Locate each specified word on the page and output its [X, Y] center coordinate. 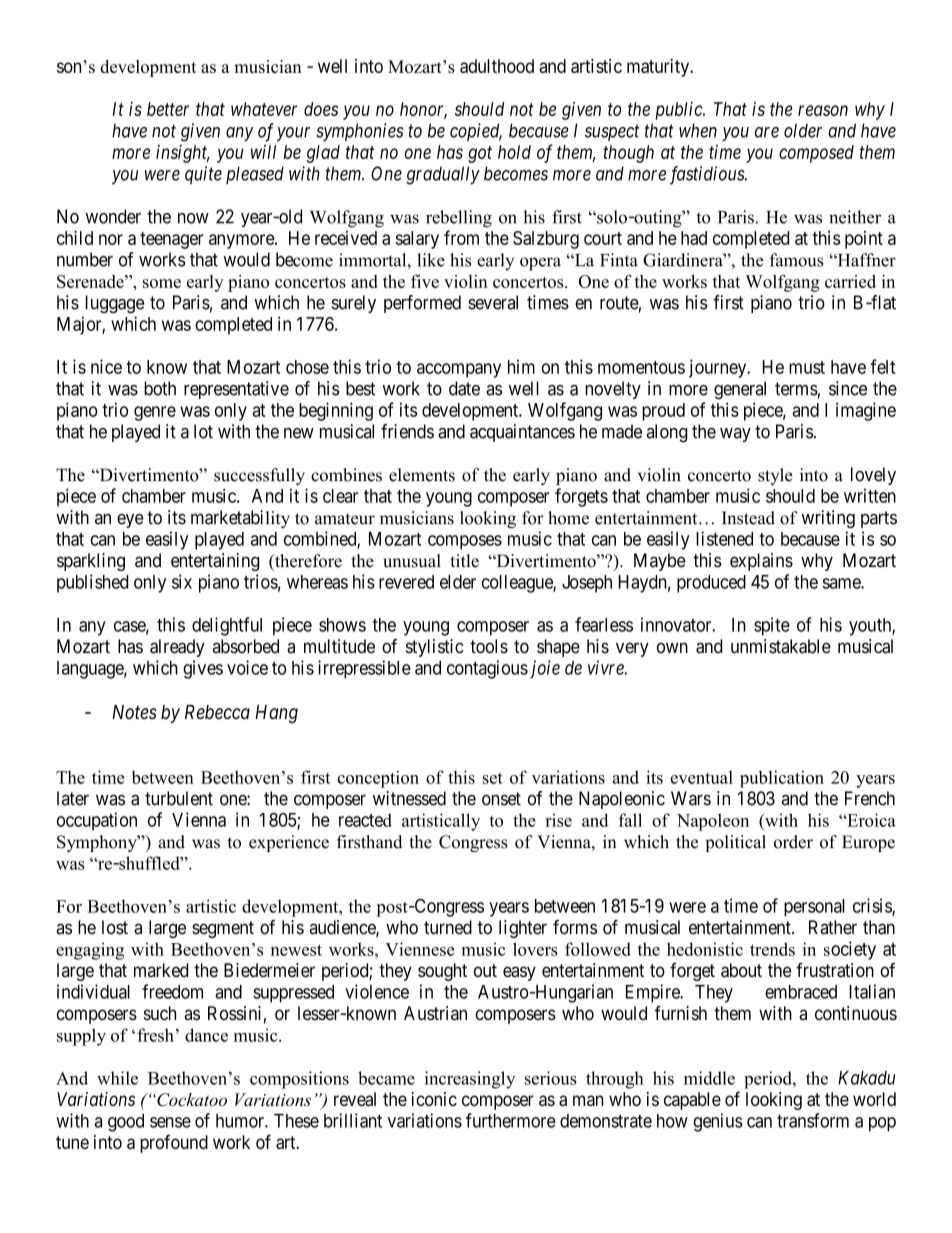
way [735, 435]
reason [823, 110]
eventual [702, 777]
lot [203, 431]
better [168, 109]
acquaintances [522, 433]
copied [476, 132]
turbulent [179, 798]
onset [501, 799]
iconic [434, 1099]
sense [170, 1122]
